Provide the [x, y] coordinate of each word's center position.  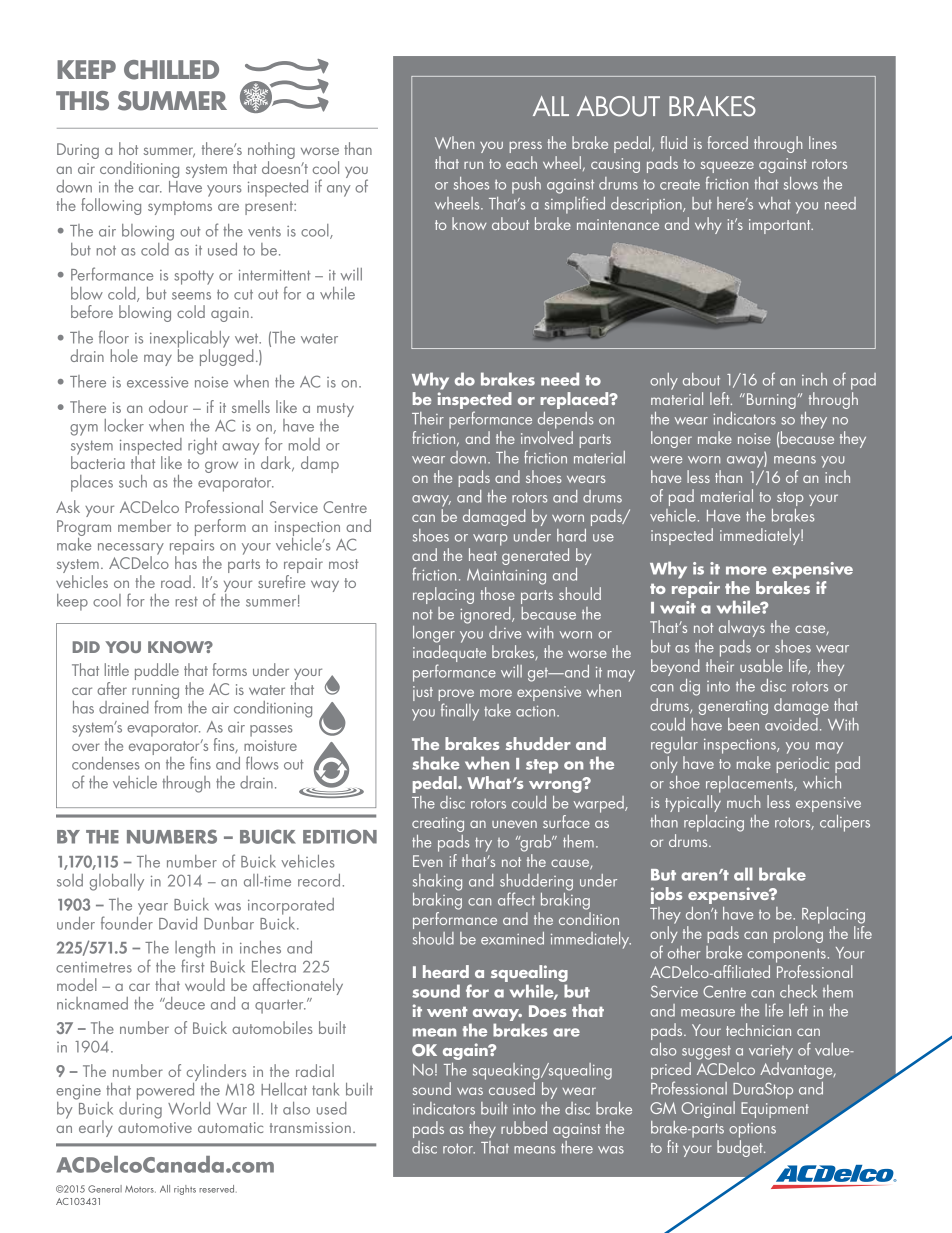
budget [741, 1148]
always [742, 628]
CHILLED [171, 70]
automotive [155, 1127]
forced [728, 142]
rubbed [524, 1127]
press [525, 147]
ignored [486, 615]
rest [186, 601]
